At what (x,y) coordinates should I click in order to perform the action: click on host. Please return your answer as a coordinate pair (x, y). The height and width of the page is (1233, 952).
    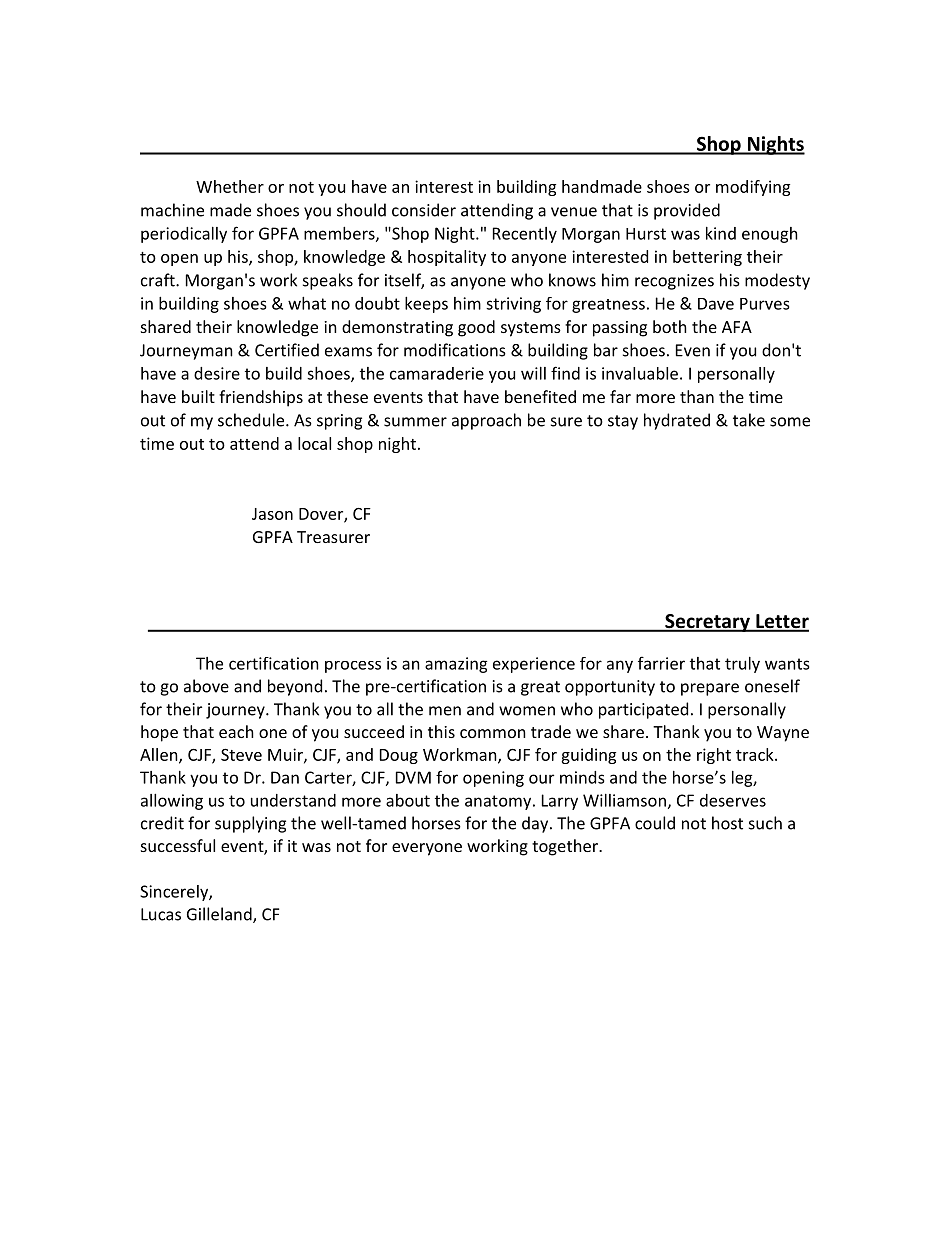
    Looking at the image, I should click on (727, 823).
